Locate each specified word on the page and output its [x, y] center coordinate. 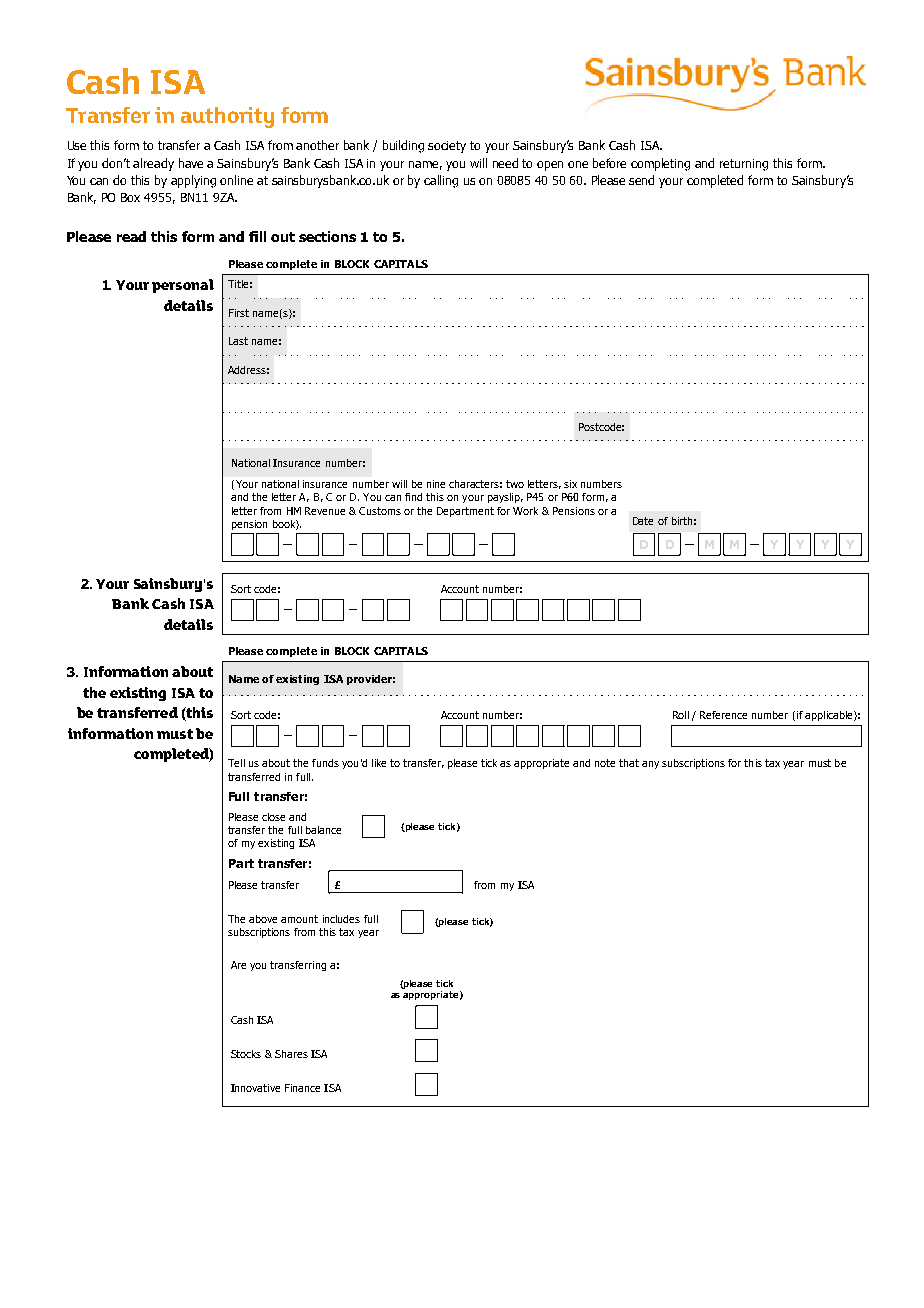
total [684, 634]
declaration [173, 584]
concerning [662, 164]
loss [574, 412]
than [509, 634]
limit [648, 634]
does [397, 412]
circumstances [275, 966]
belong [440, 609]
